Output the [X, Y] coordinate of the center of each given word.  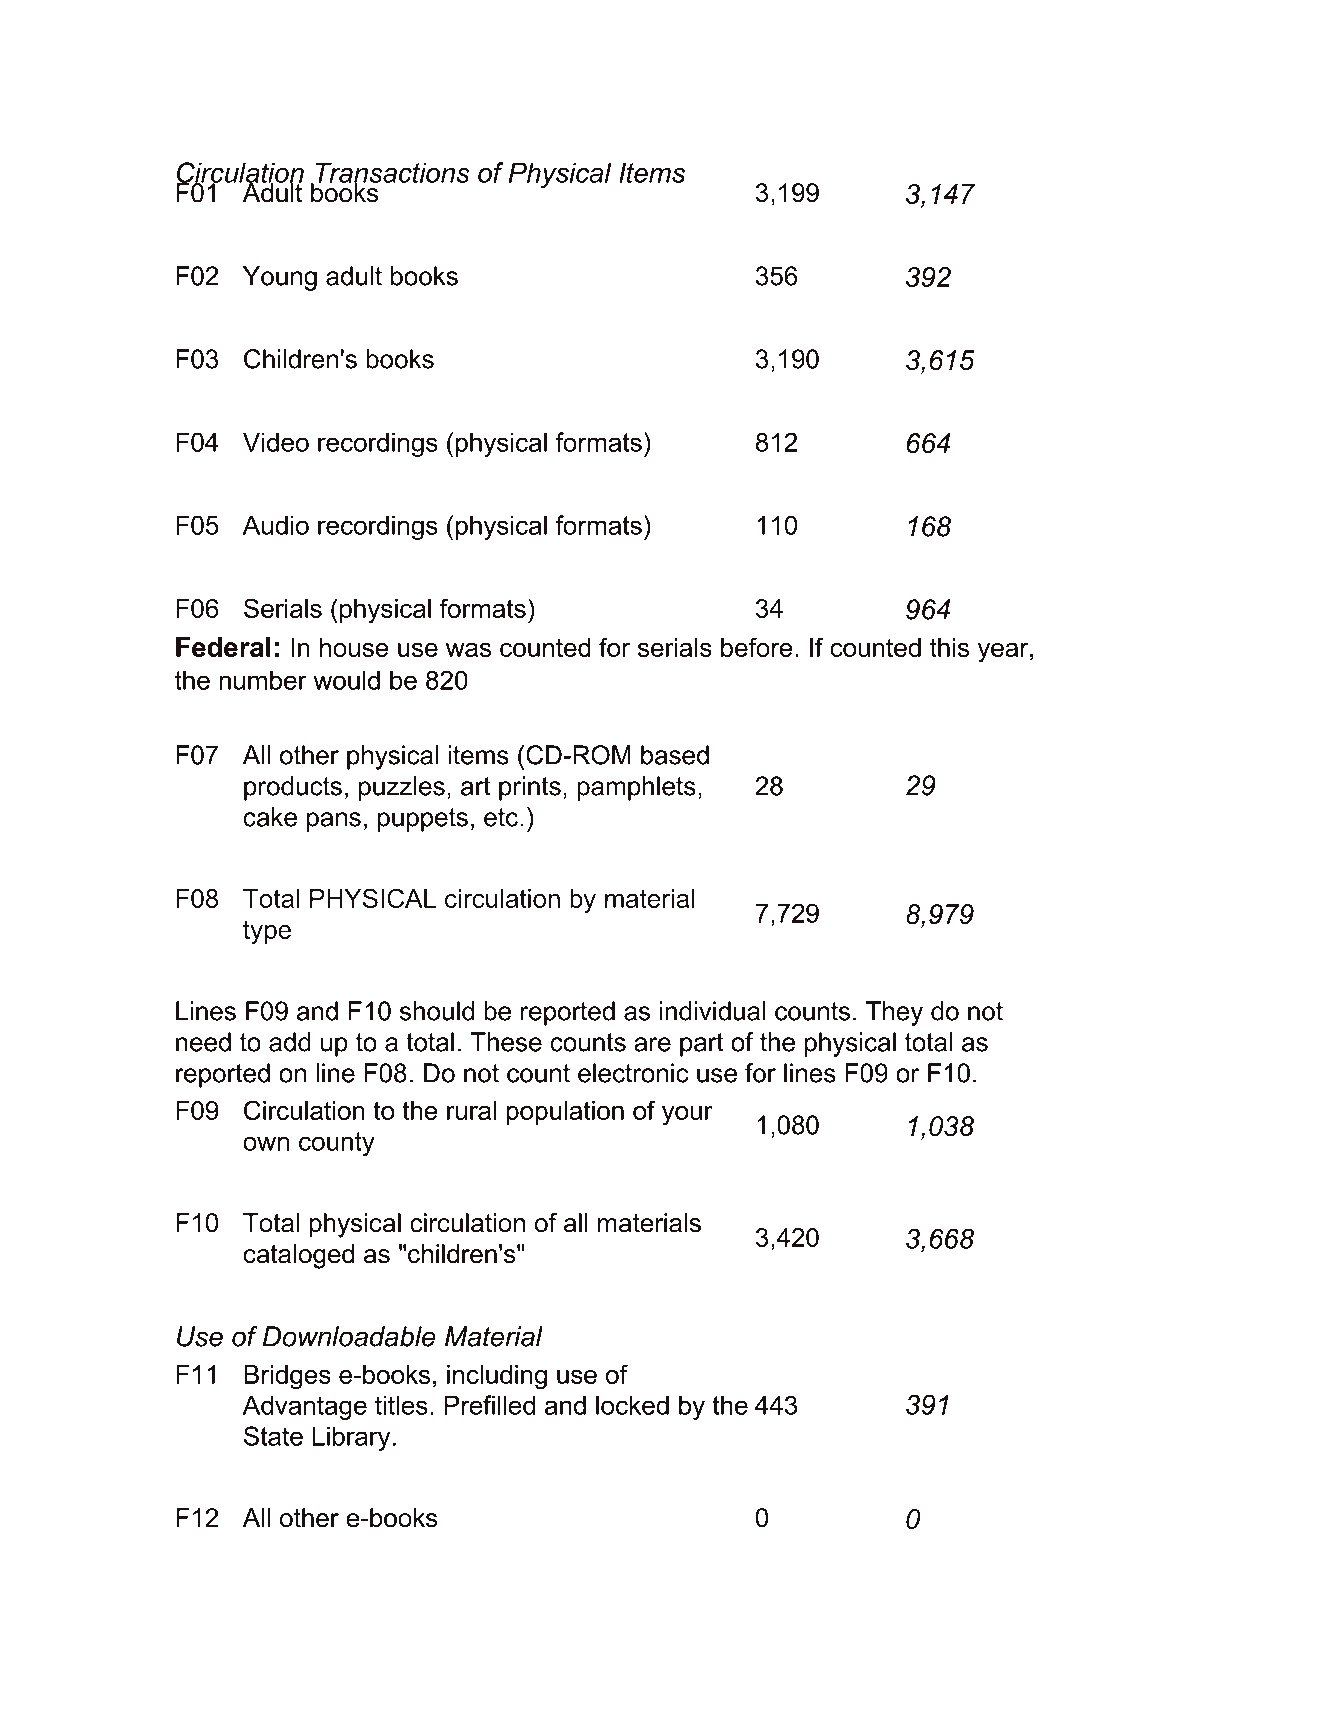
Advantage [305, 1407]
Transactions [391, 173]
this [949, 647]
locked [632, 1405]
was [468, 650]
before [757, 647]
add [290, 1042]
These [506, 1042]
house [354, 647]
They [894, 1013]
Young [280, 278]
